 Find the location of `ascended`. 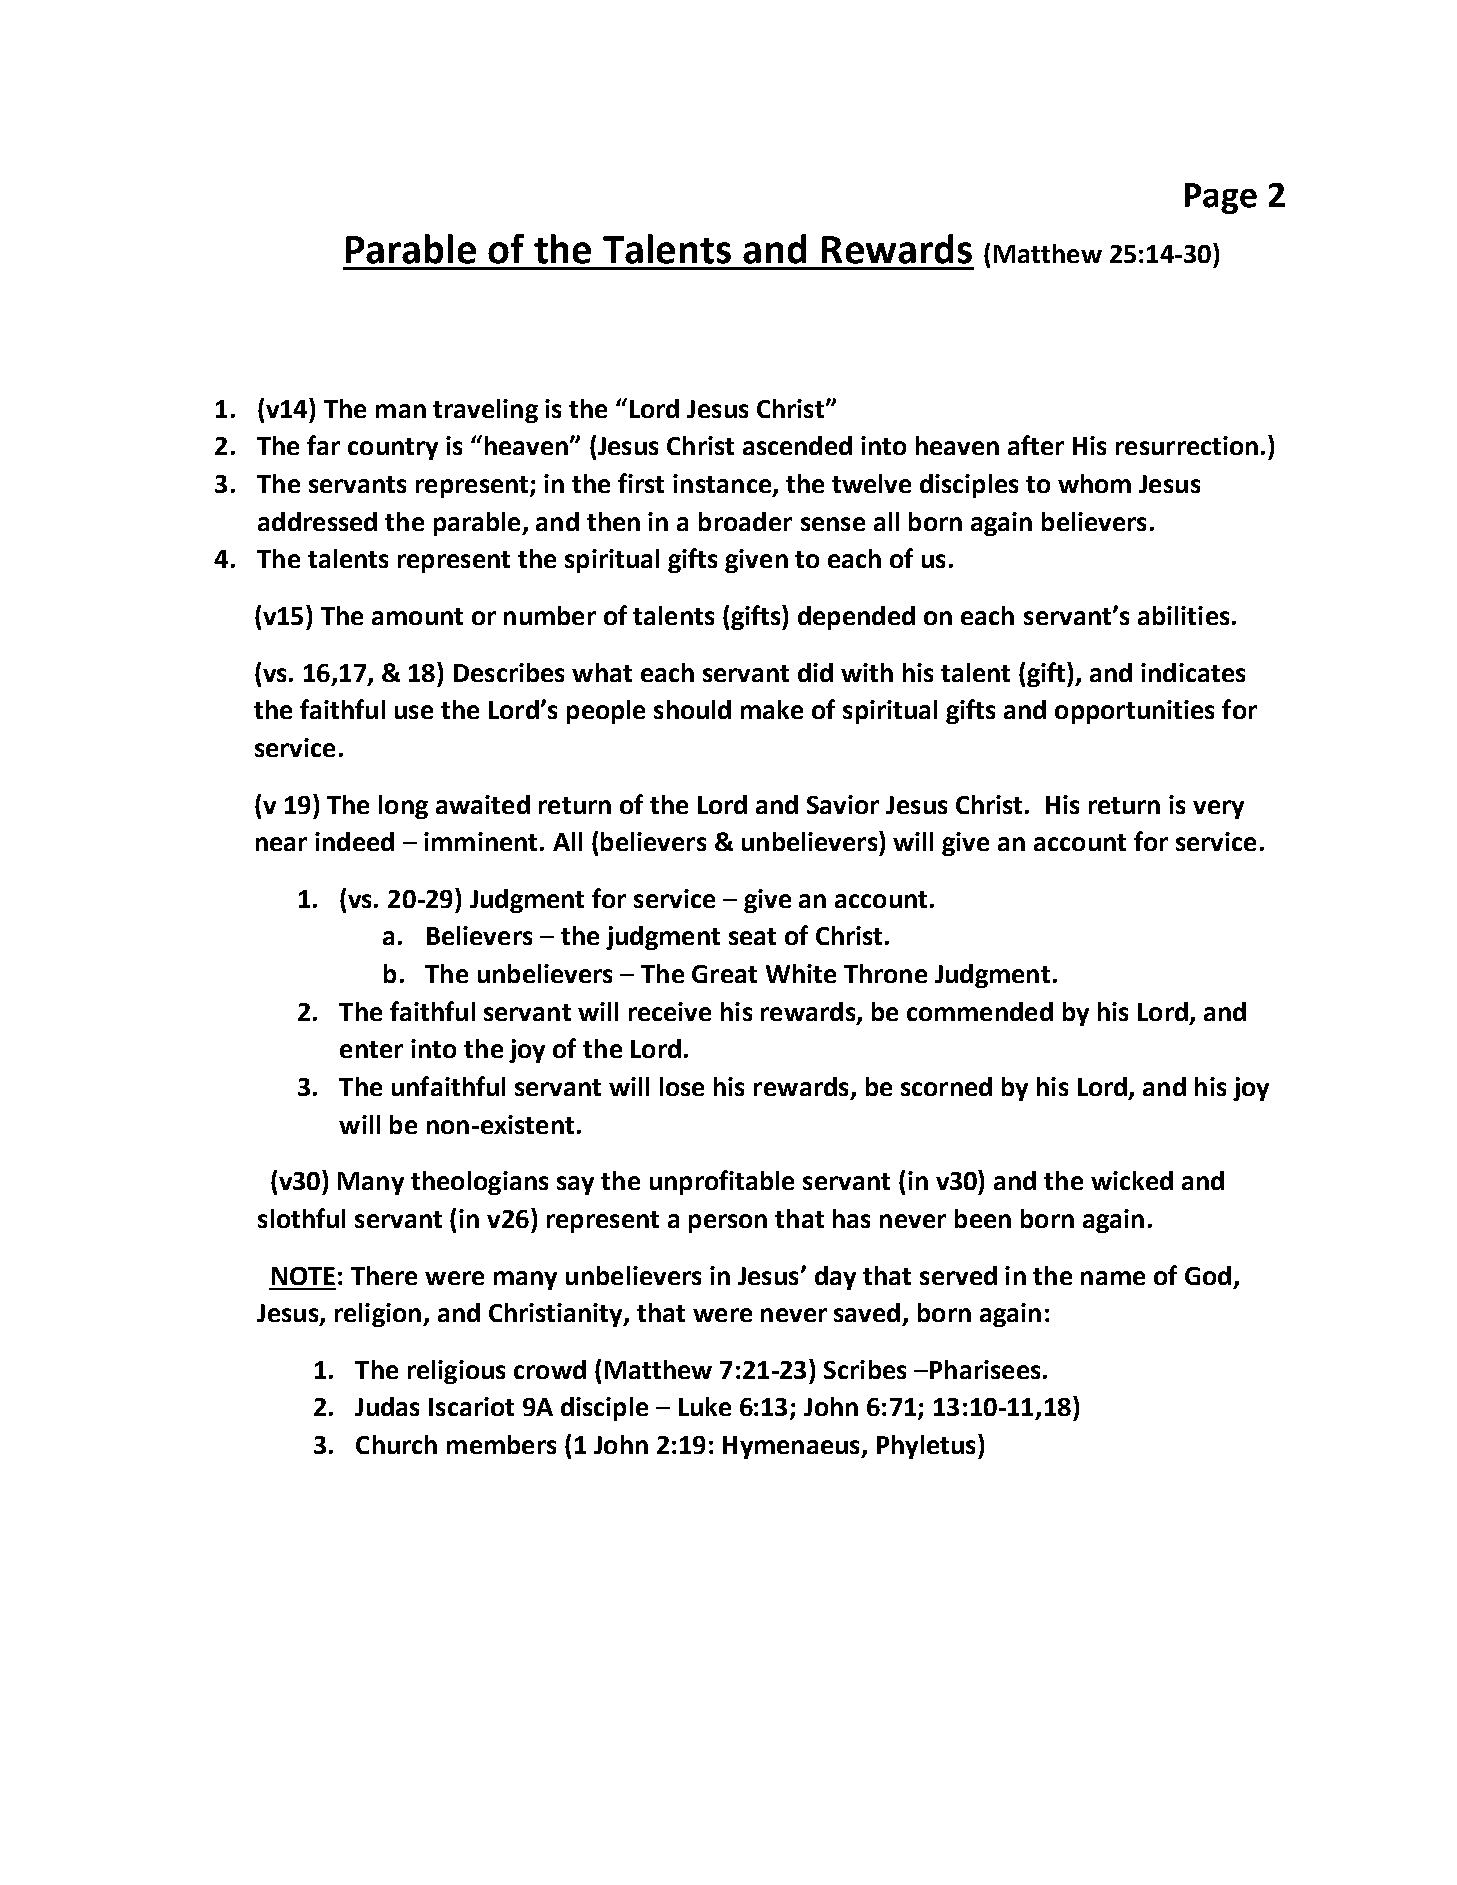

ascended is located at coordinates (797, 445).
